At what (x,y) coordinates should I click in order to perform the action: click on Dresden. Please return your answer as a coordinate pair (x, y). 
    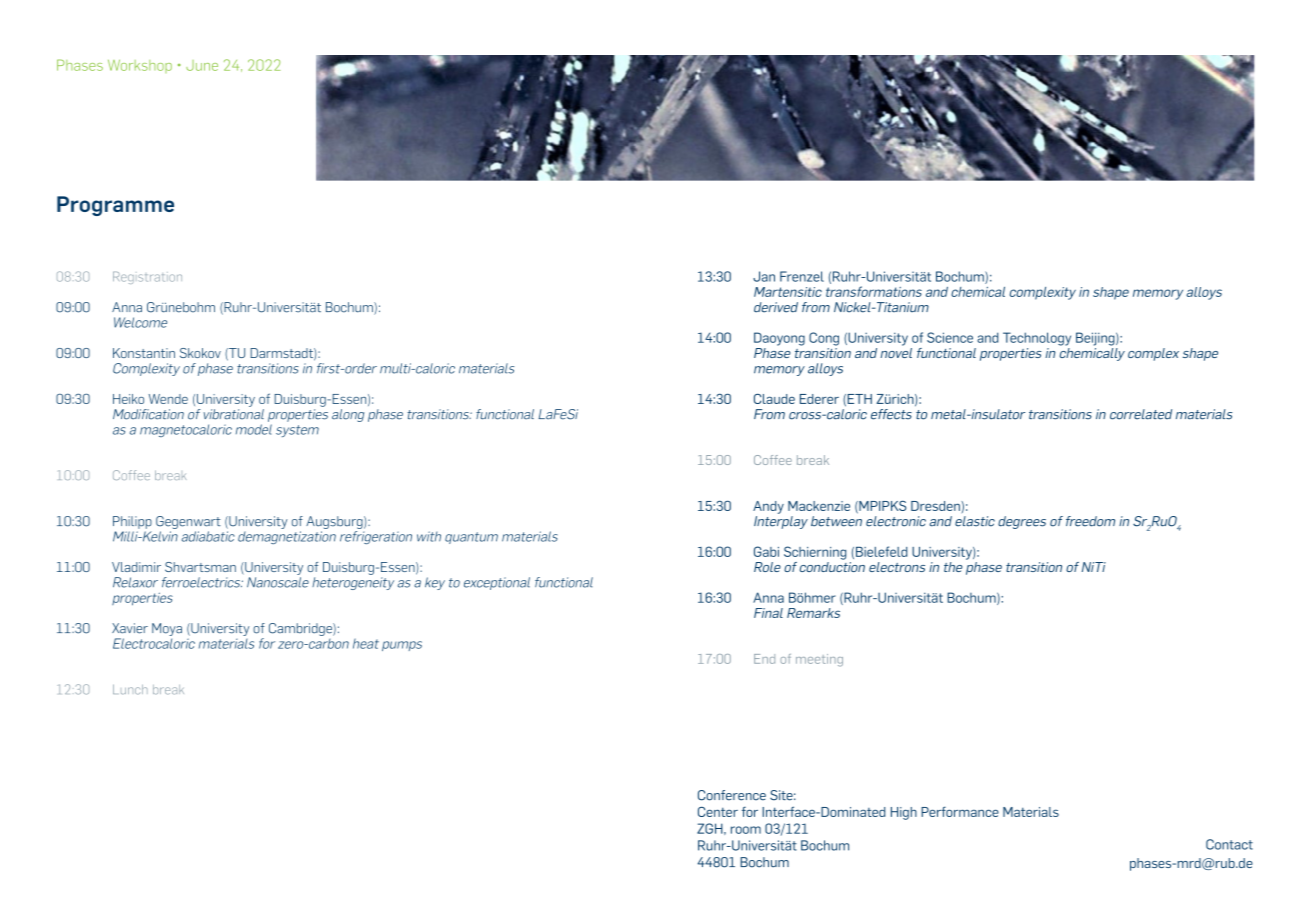
    Looking at the image, I should click on (936, 506).
